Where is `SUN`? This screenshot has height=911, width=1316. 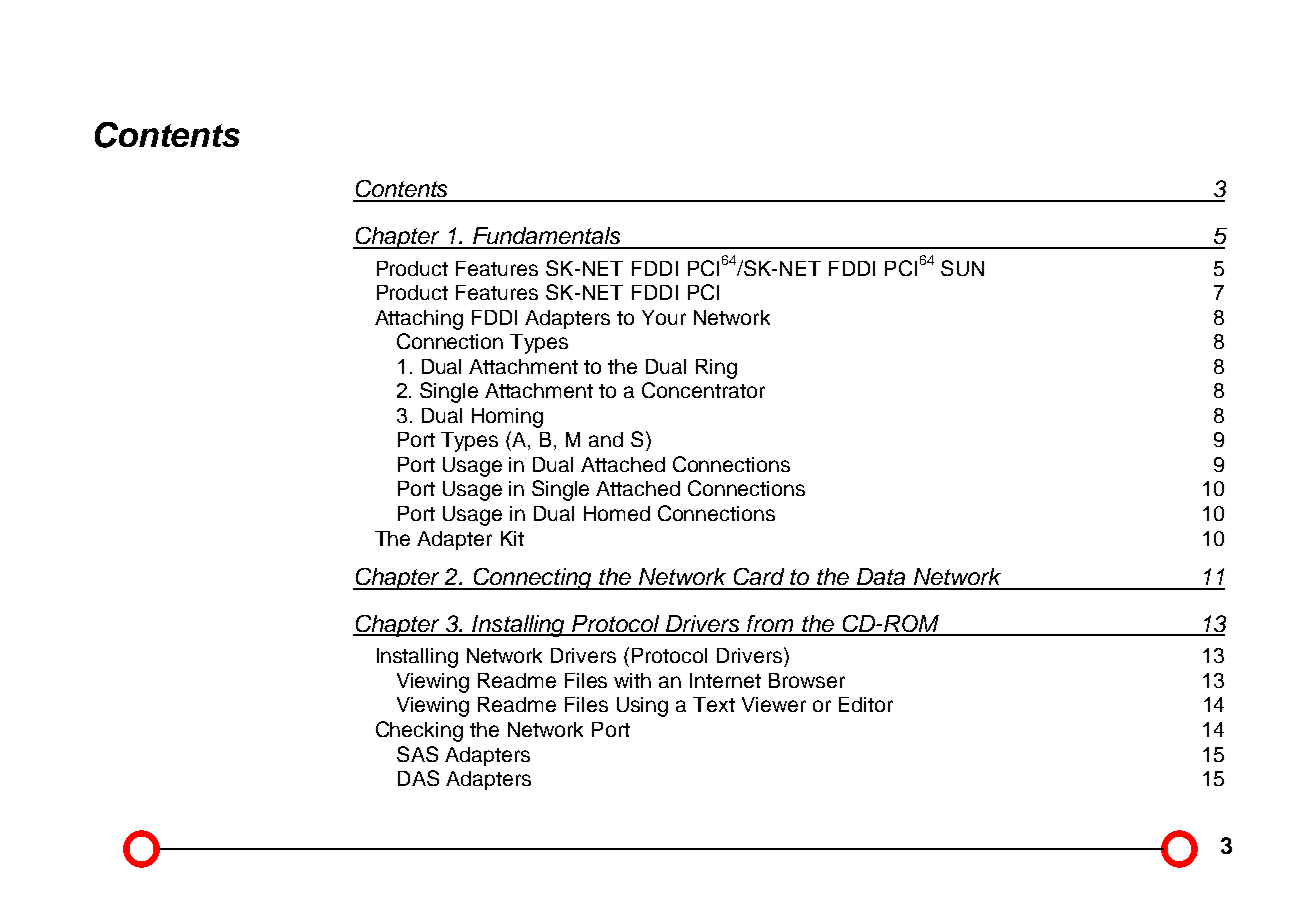
SUN is located at coordinates (962, 268).
